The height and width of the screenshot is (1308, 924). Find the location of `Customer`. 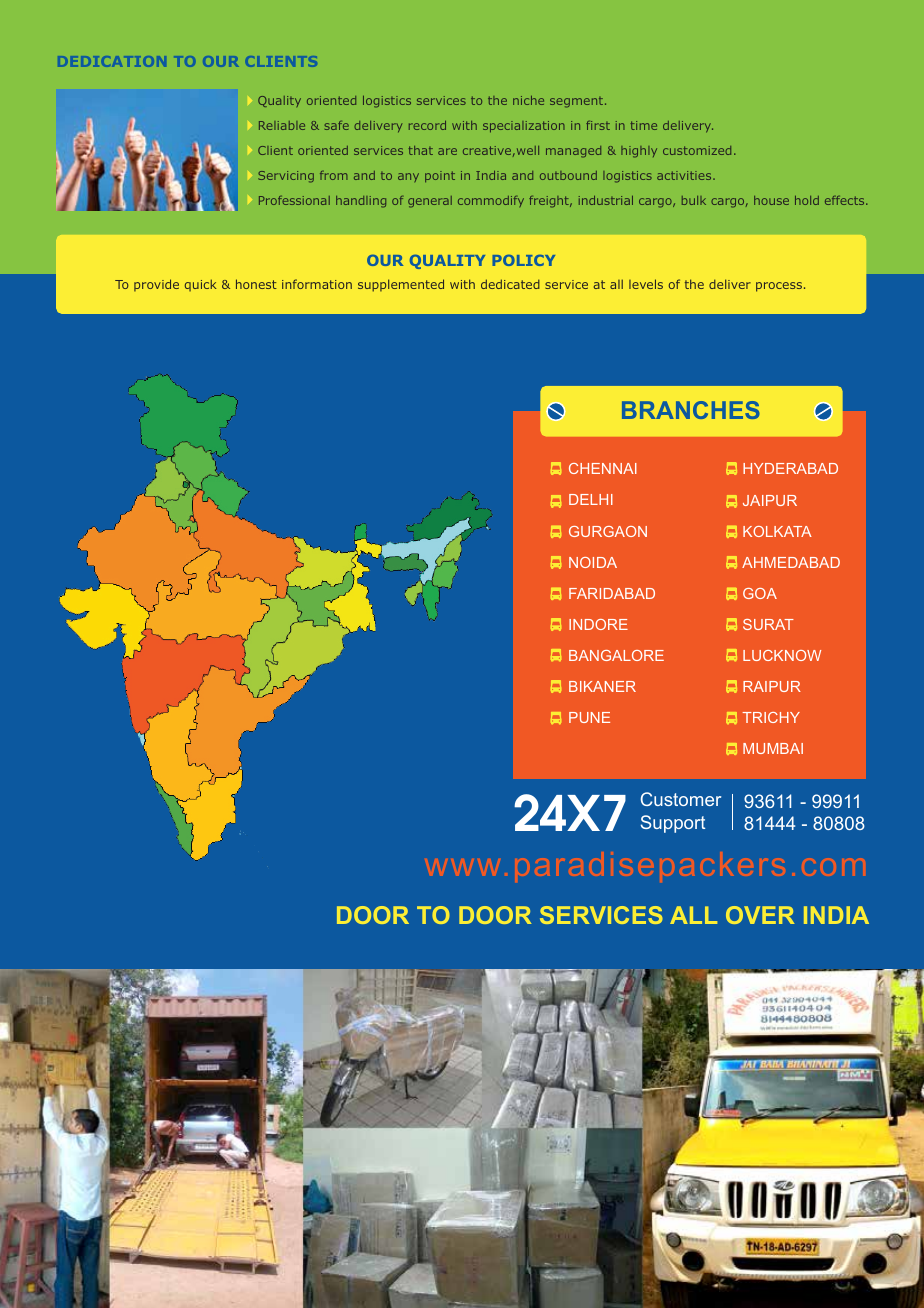

Customer is located at coordinates (681, 799).
